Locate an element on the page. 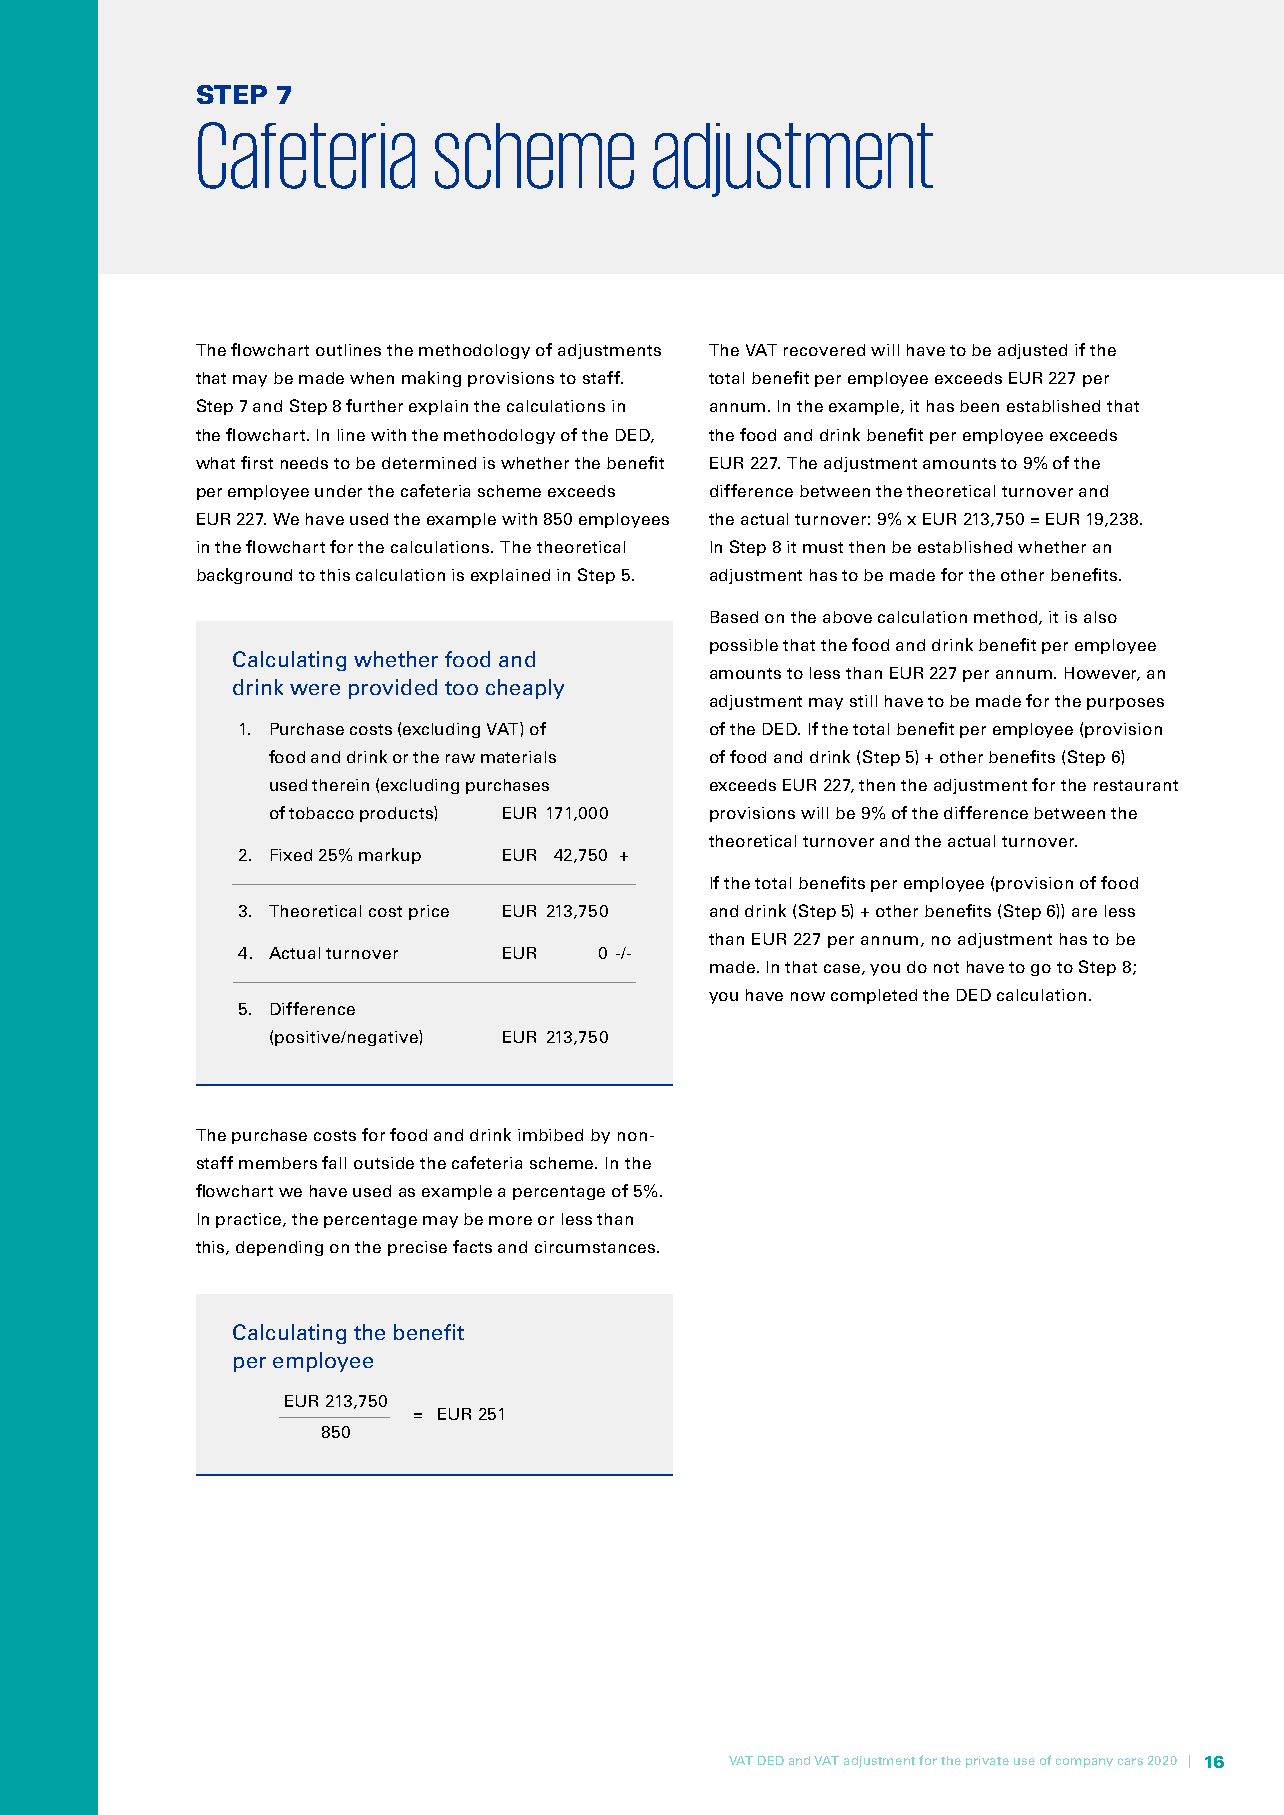 This document has width=1284, height=1815. private is located at coordinates (987, 1762).
